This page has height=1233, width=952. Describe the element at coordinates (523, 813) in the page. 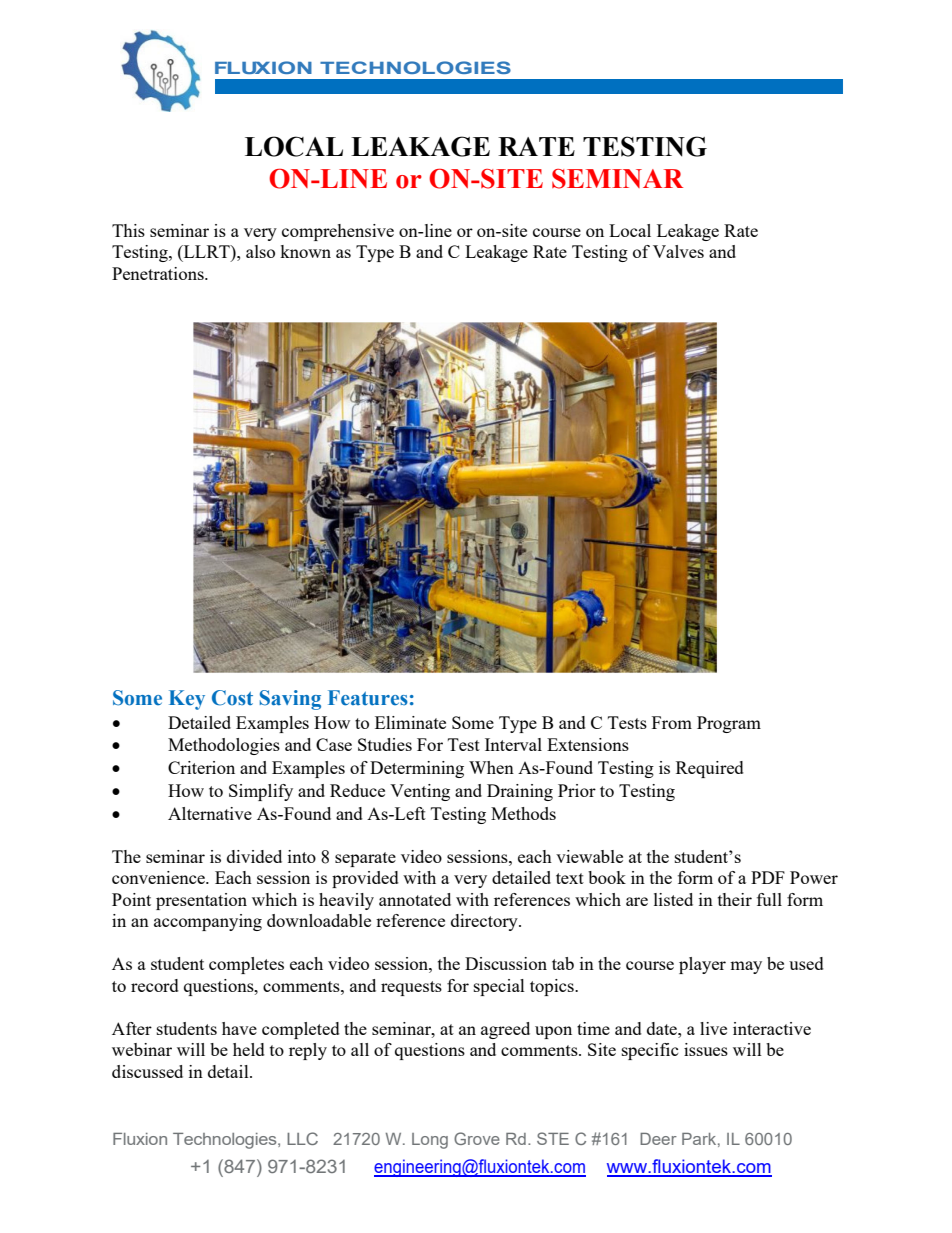

I see `Methods` at that location.
